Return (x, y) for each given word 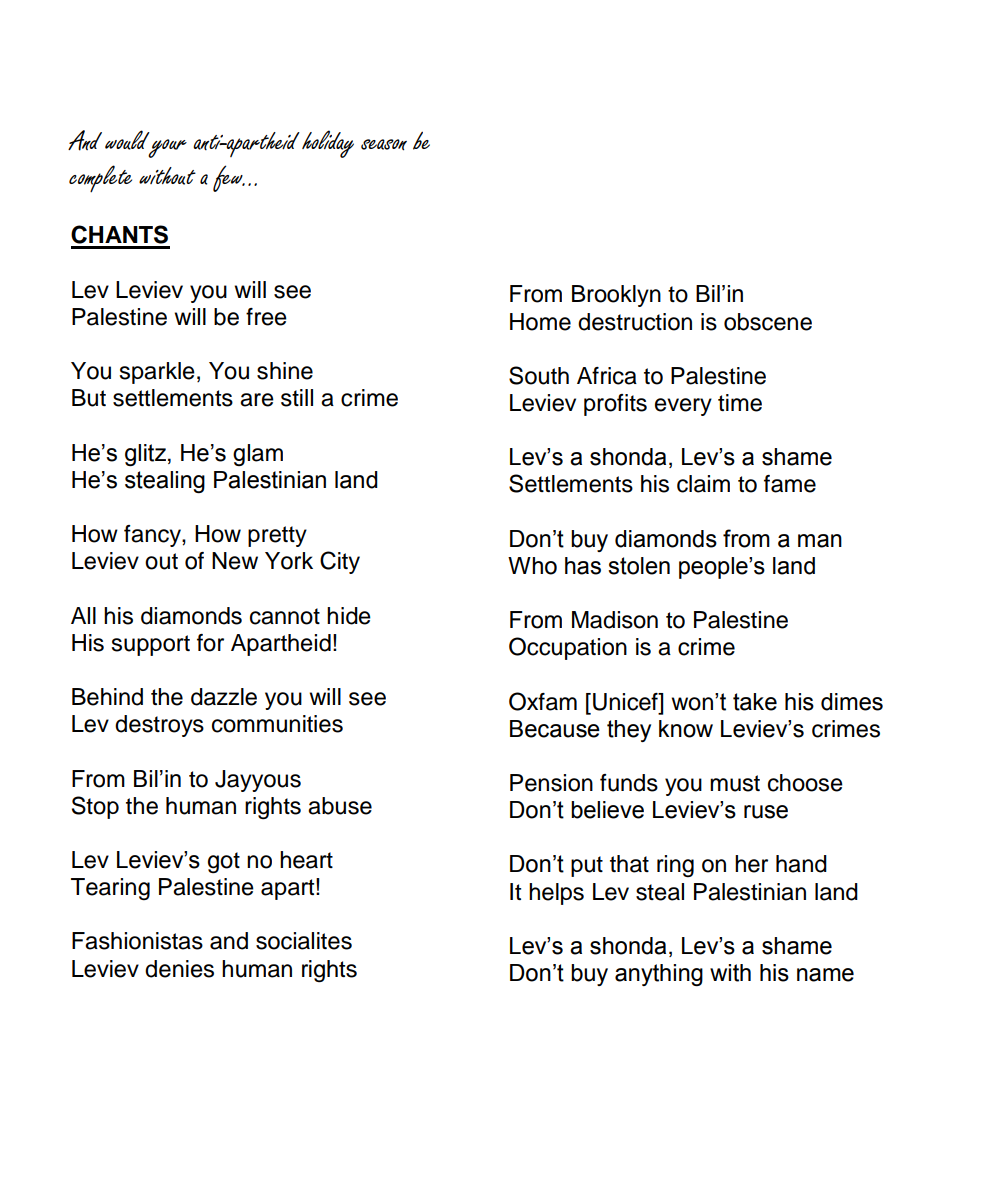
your (167, 148)
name (825, 975)
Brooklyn (616, 296)
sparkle (157, 373)
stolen (639, 566)
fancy (153, 536)
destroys (159, 726)
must (735, 783)
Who (532, 566)
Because (555, 729)
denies (179, 969)
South (539, 375)
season (384, 145)
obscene (768, 322)
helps (556, 894)
